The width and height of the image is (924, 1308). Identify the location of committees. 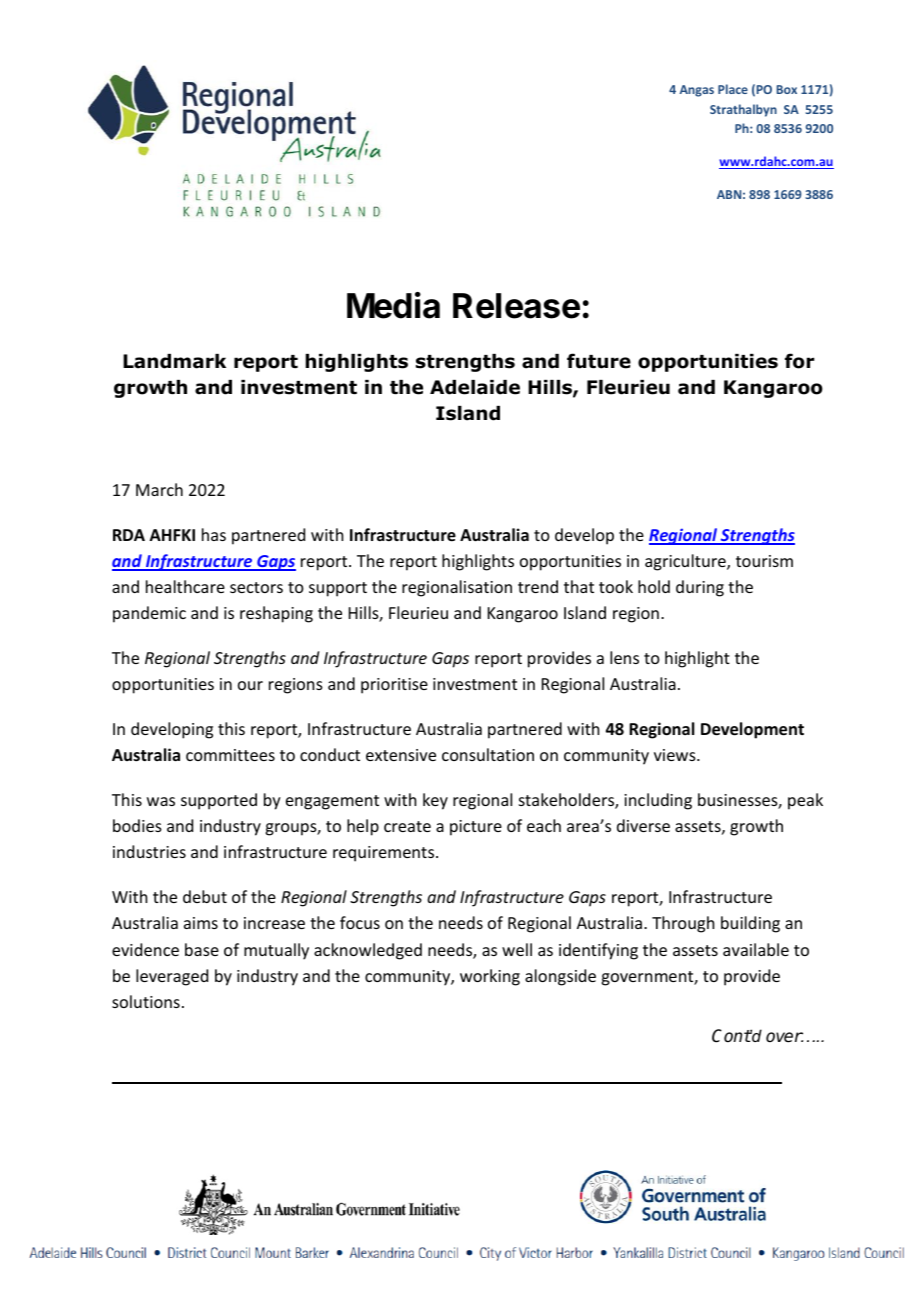
(230, 755).
